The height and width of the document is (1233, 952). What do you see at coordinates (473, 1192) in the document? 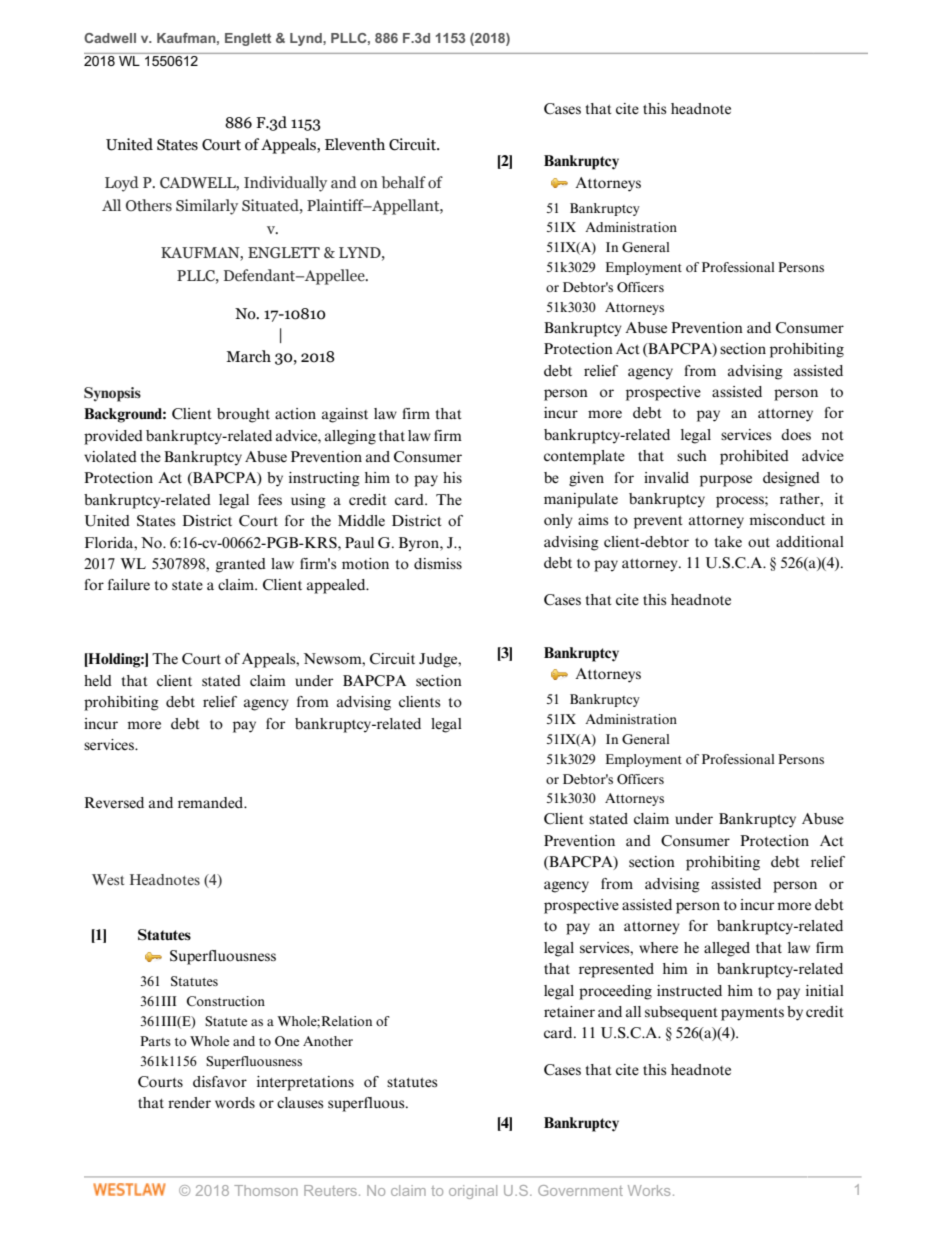
I see `original` at bounding box center [473, 1192].
